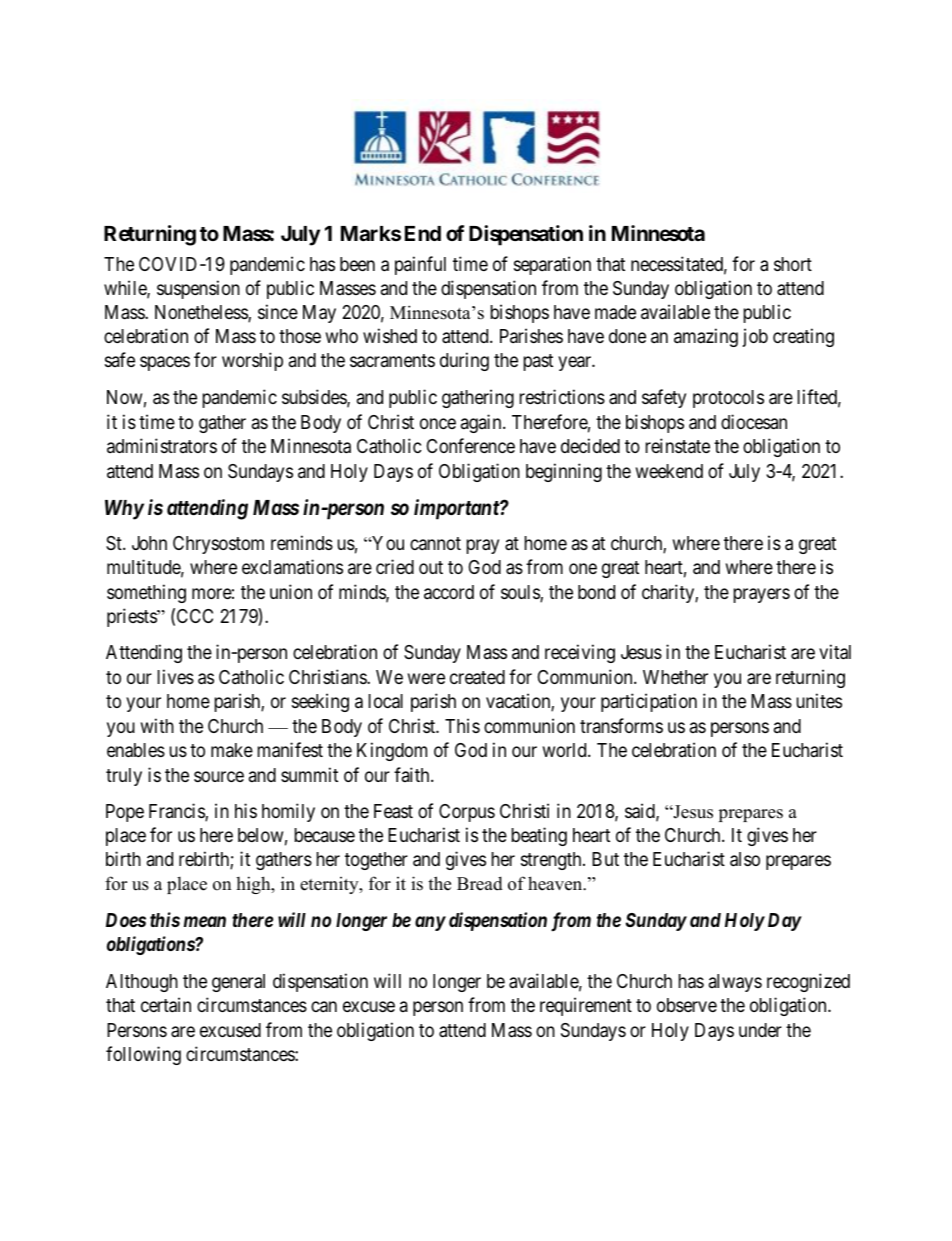 Image resolution: width=952 pixels, height=1241 pixels. Describe the element at coordinates (420, 265) in the screenshot. I see `painful` at that location.
